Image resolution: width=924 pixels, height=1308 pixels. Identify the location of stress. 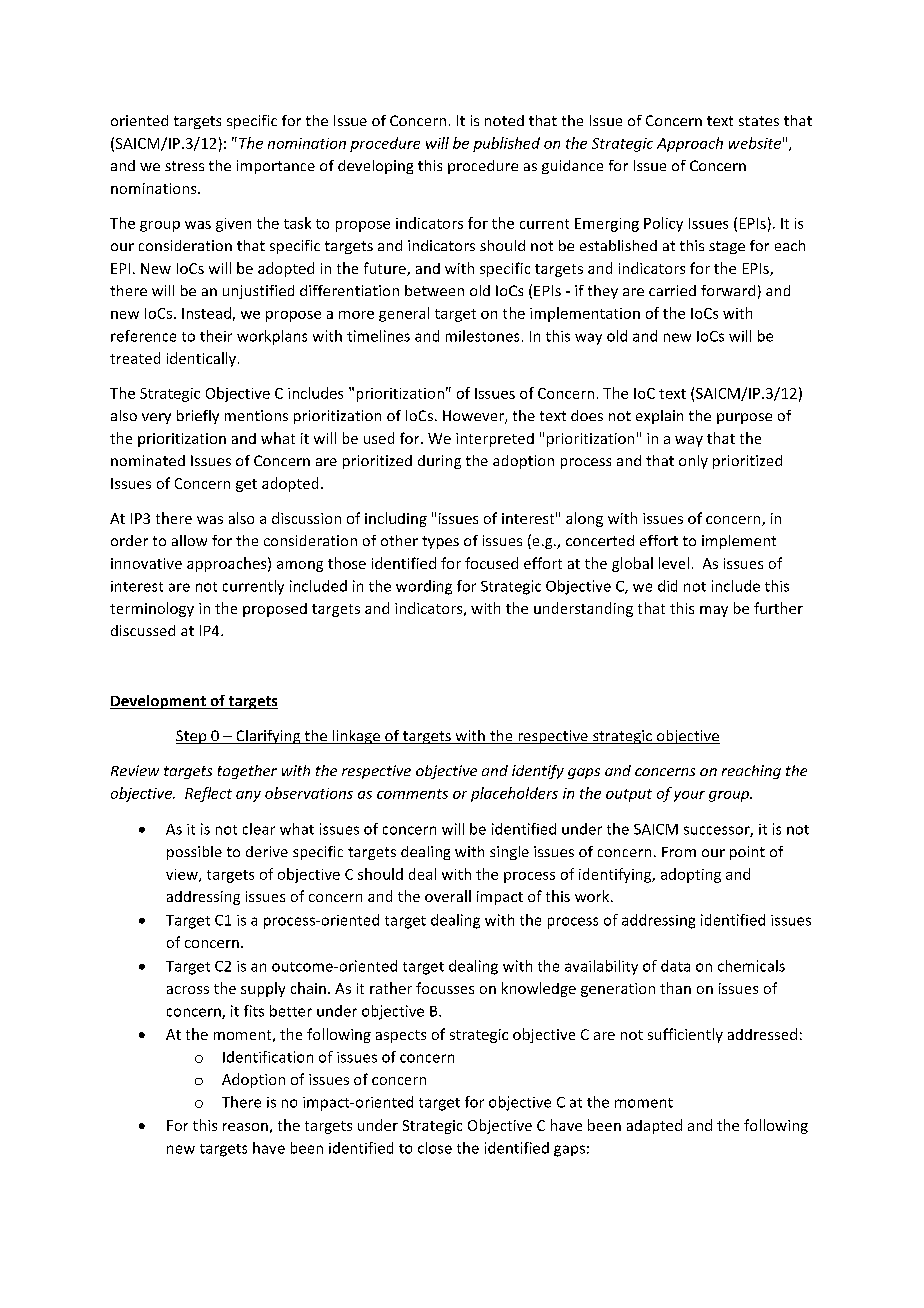
(184, 166).
